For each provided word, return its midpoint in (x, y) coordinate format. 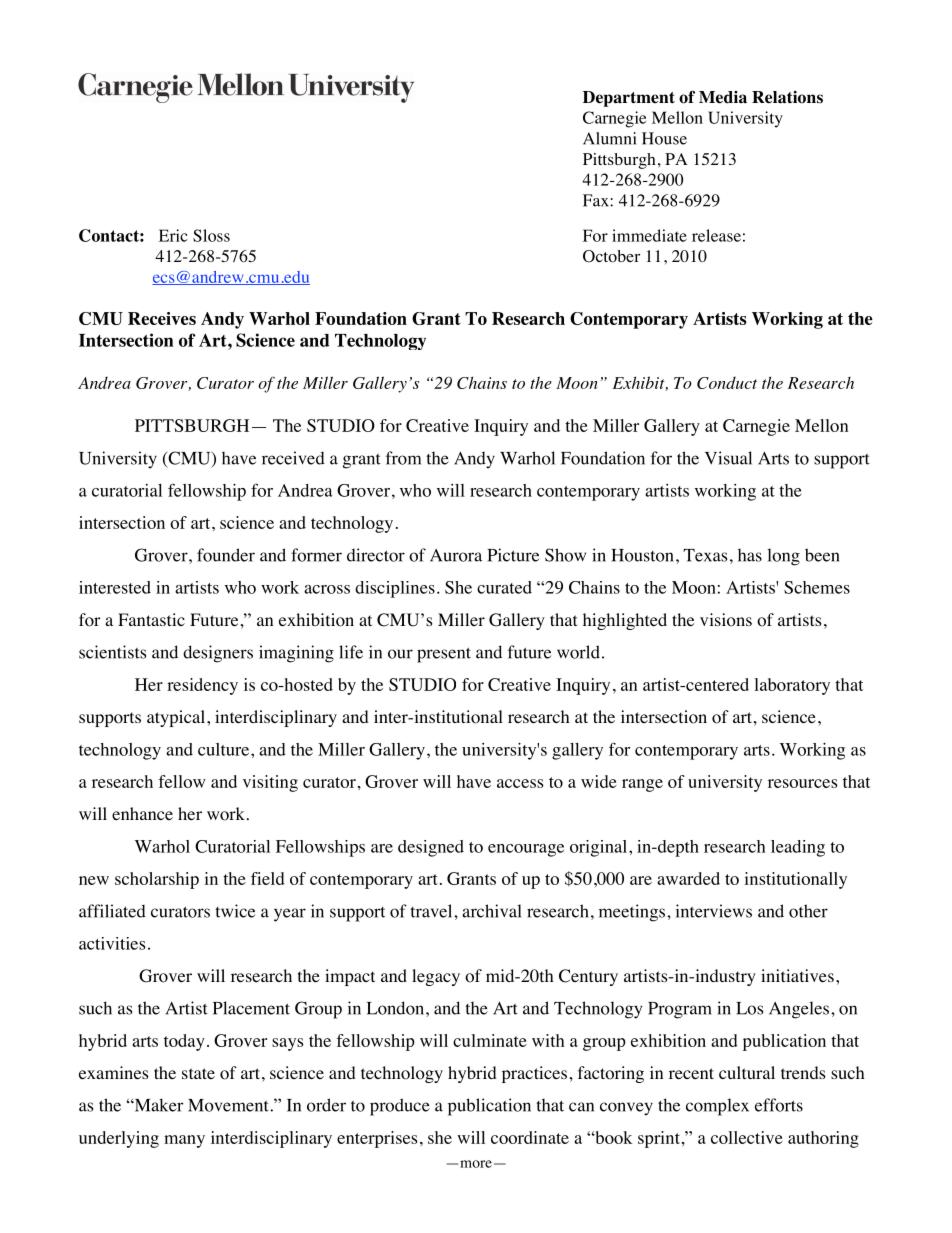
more (476, 1164)
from (403, 458)
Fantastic (151, 619)
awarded (688, 878)
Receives (162, 318)
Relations (787, 97)
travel (432, 911)
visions (726, 620)
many (184, 1141)
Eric (173, 235)
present (444, 655)
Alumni (610, 138)
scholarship (157, 880)
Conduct (727, 383)
